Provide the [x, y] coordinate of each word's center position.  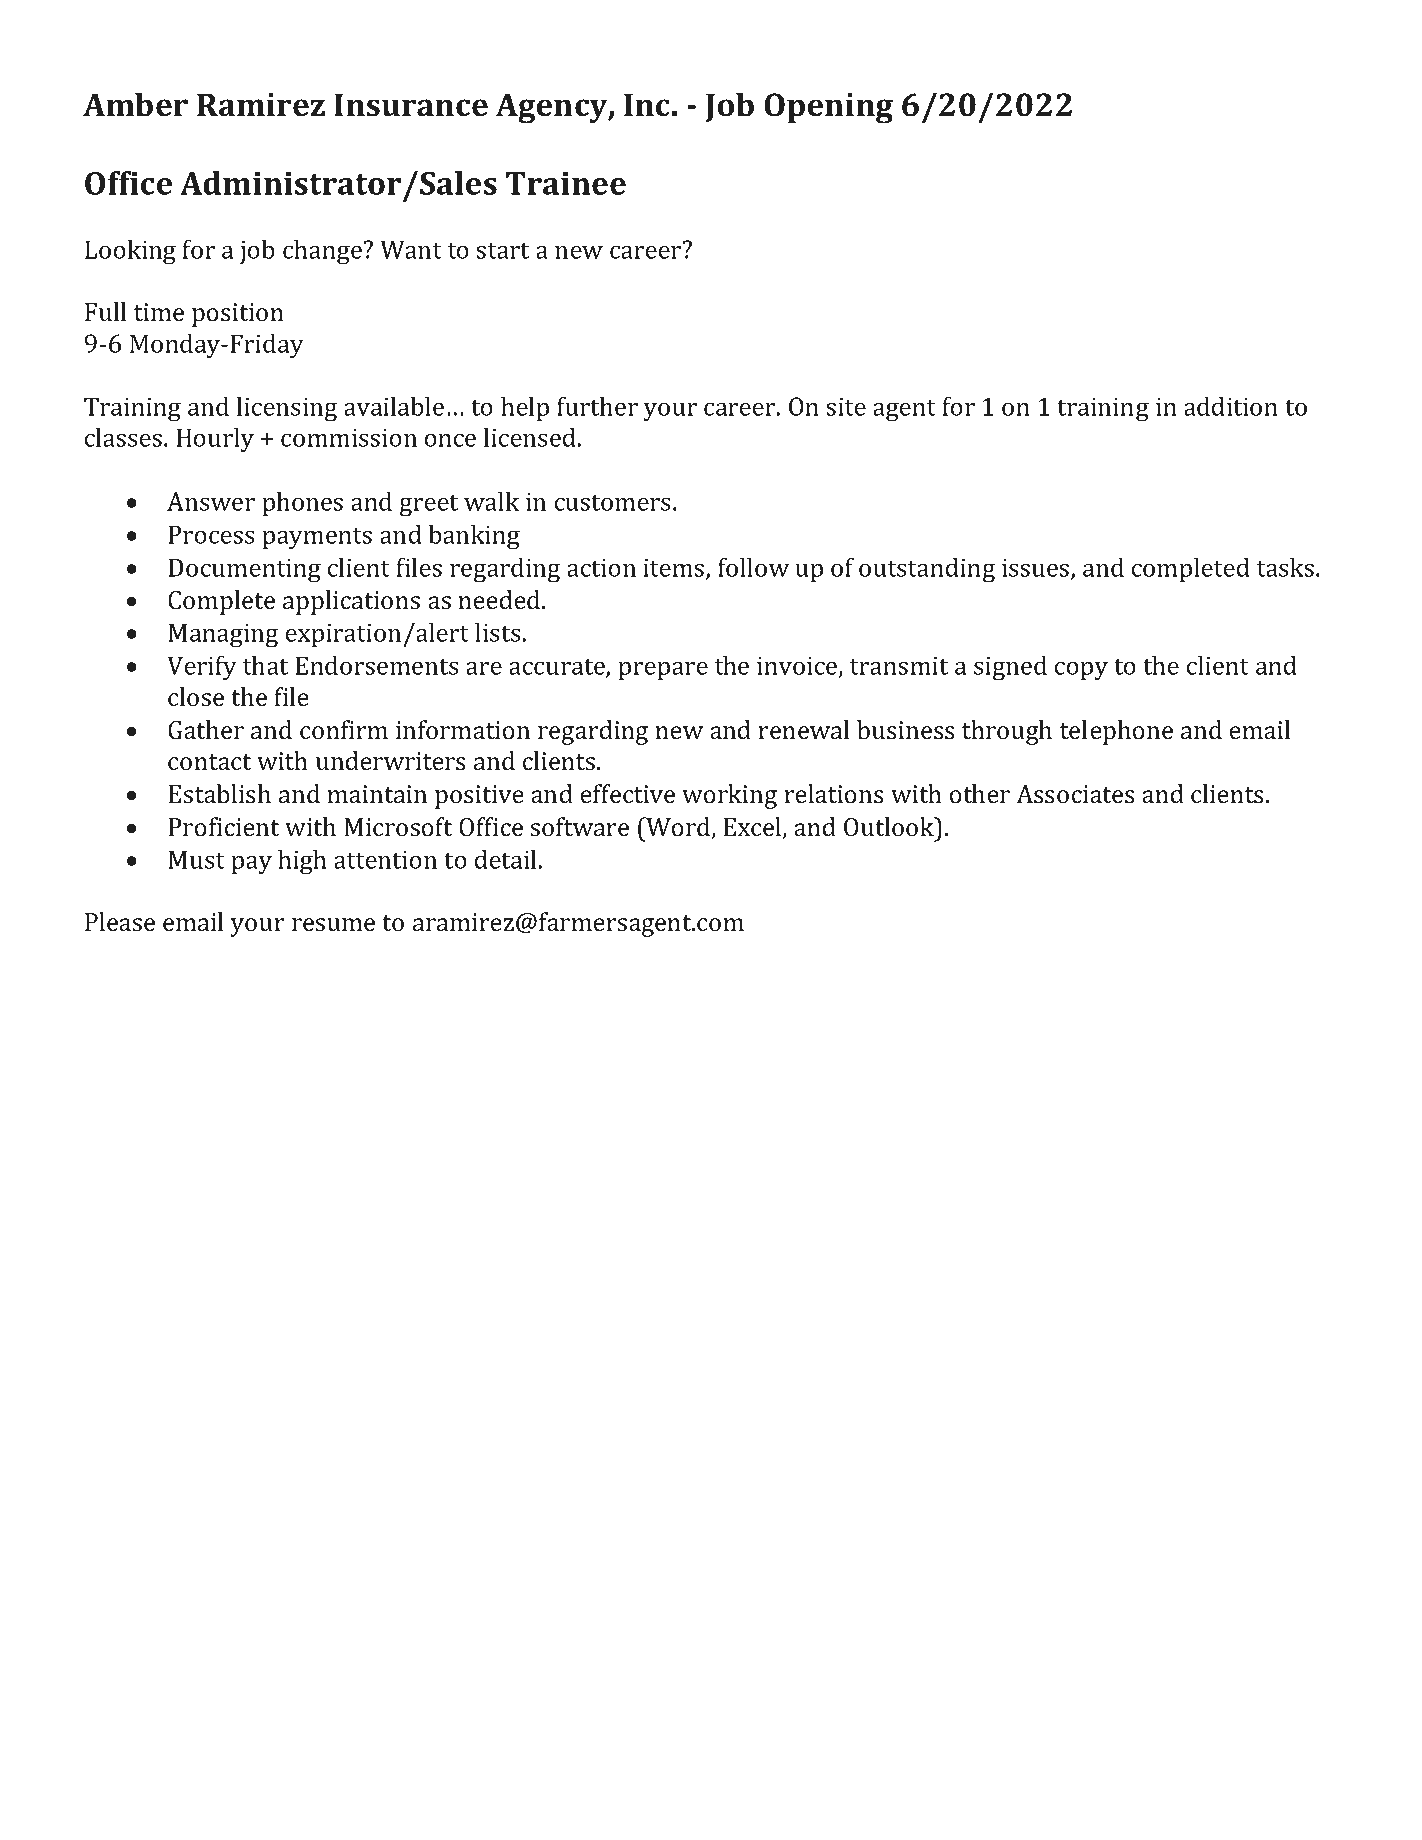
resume [333, 925]
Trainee [566, 183]
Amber [135, 104]
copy [1081, 671]
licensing [287, 409]
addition [1231, 406]
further [597, 406]
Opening [828, 108]
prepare [663, 670]
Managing [223, 635]
